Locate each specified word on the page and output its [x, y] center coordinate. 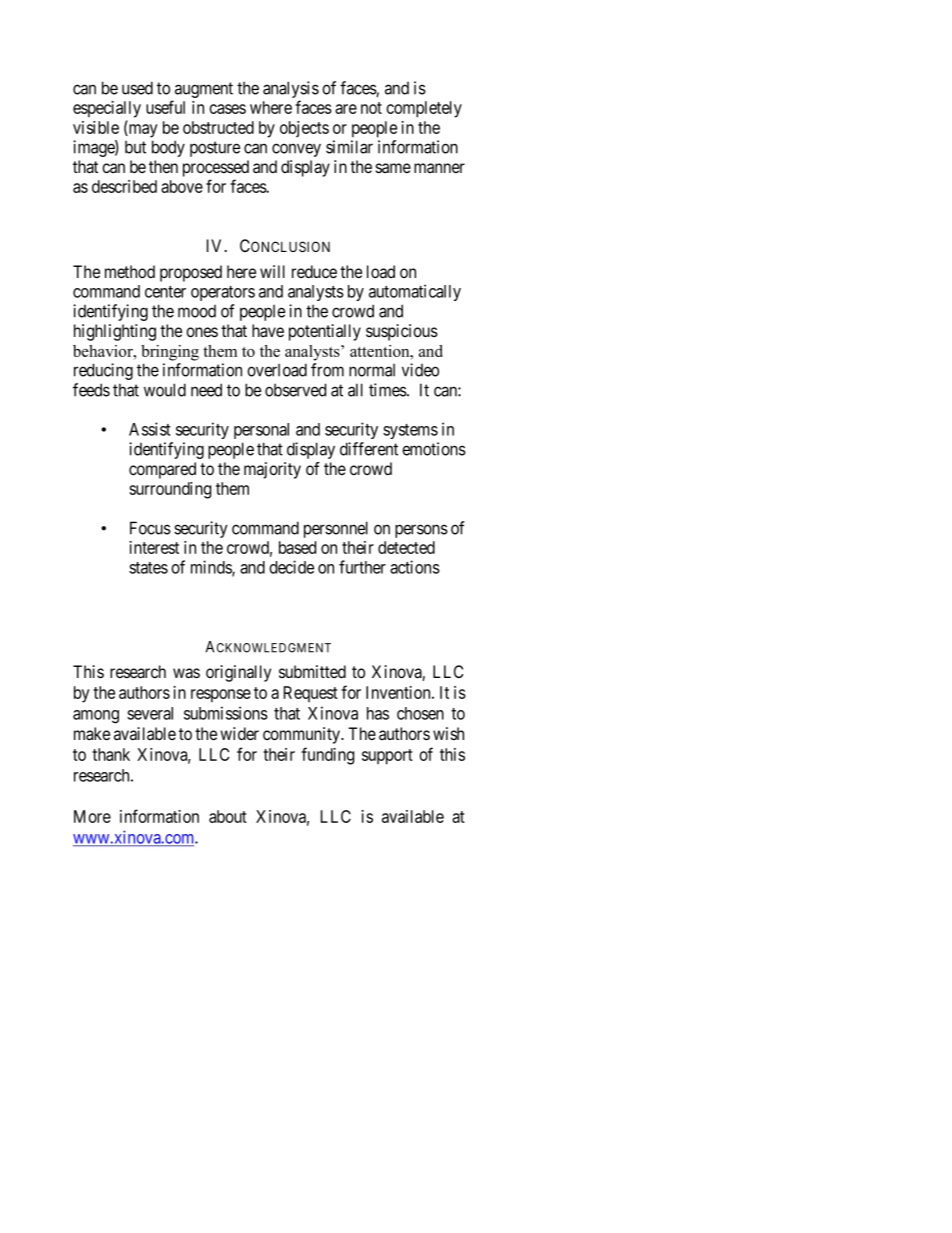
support [387, 757]
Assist [150, 429]
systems [410, 431]
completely [424, 109]
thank [111, 754]
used [137, 88]
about [228, 816]
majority [272, 470]
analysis [291, 91]
